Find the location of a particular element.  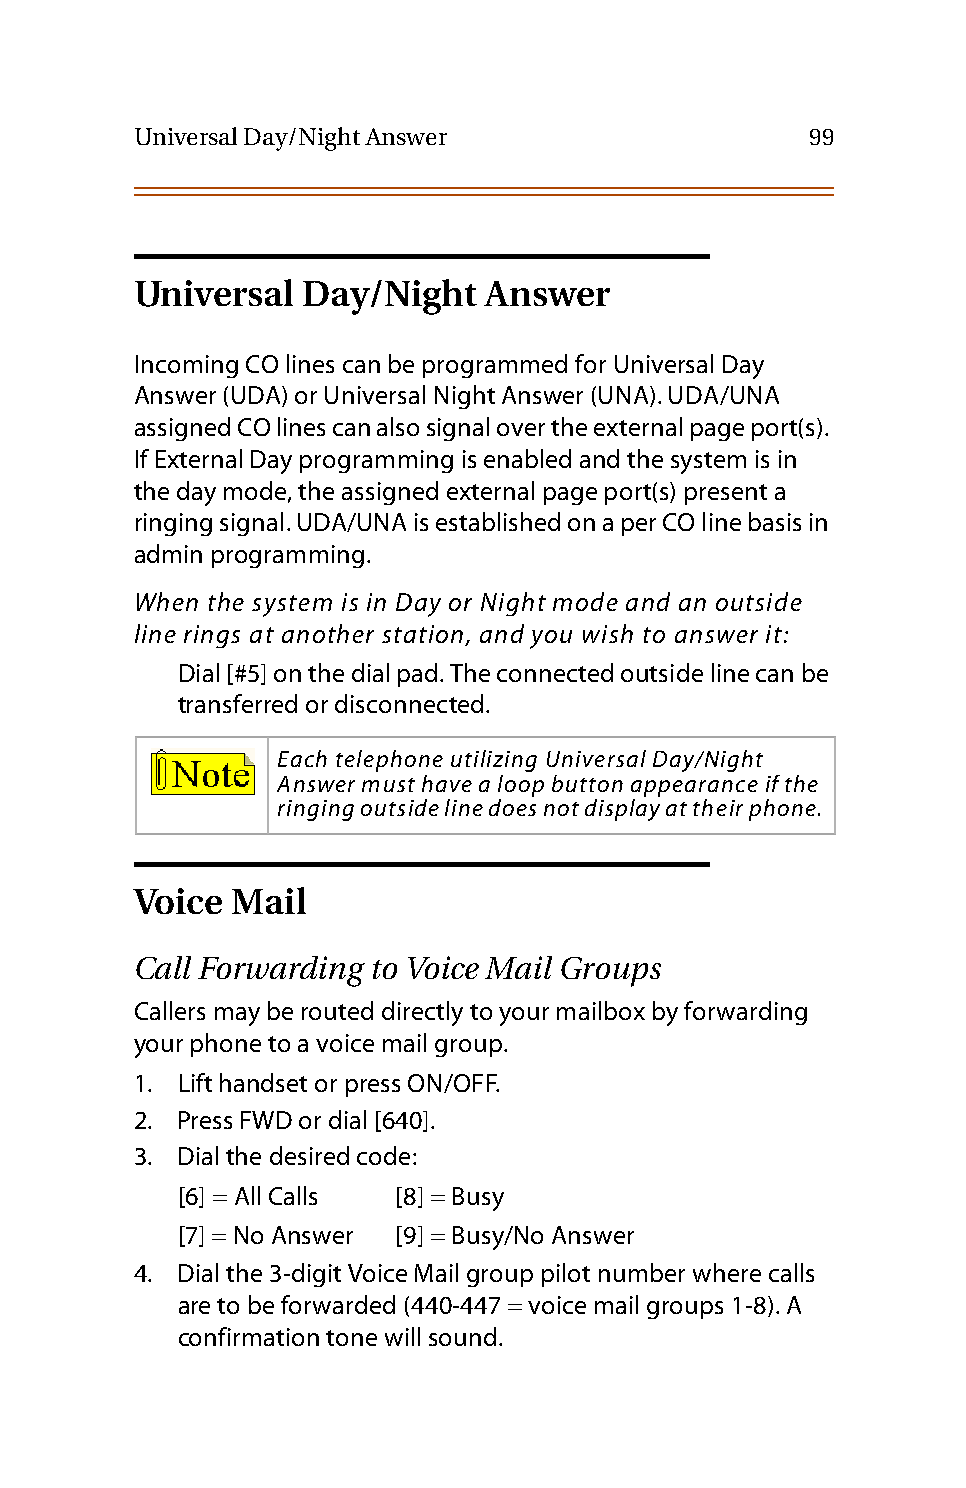

confirmation is located at coordinates (249, 1336).
